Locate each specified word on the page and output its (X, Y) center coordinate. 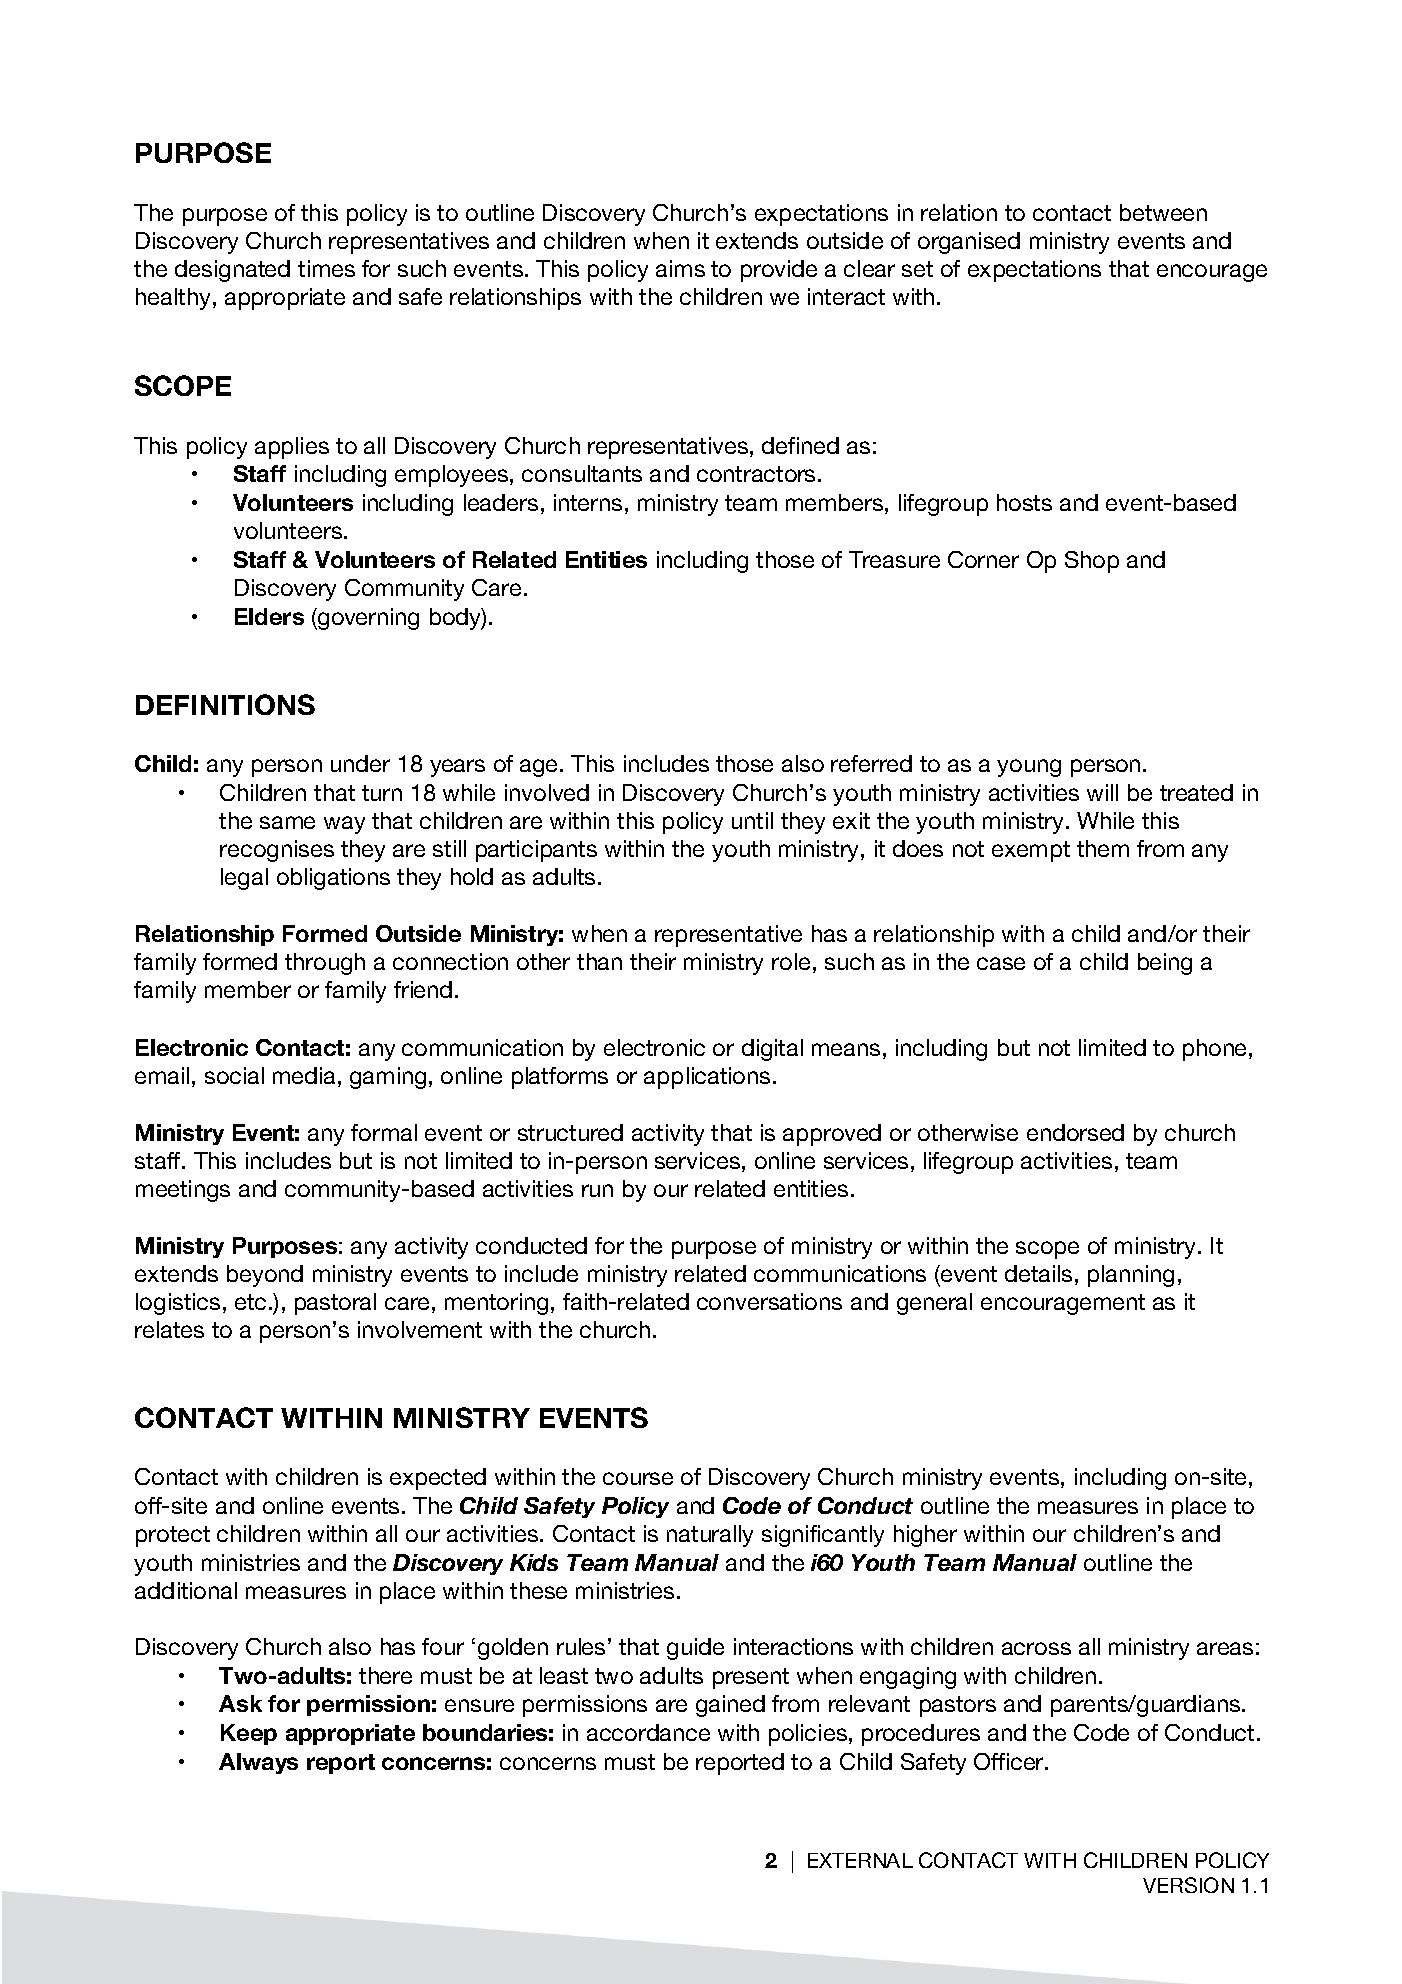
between (1163, 212)
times (326, 268)
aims (680, 268)
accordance (648, 1732)
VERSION (1188, 1885)
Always (258, 1763)
